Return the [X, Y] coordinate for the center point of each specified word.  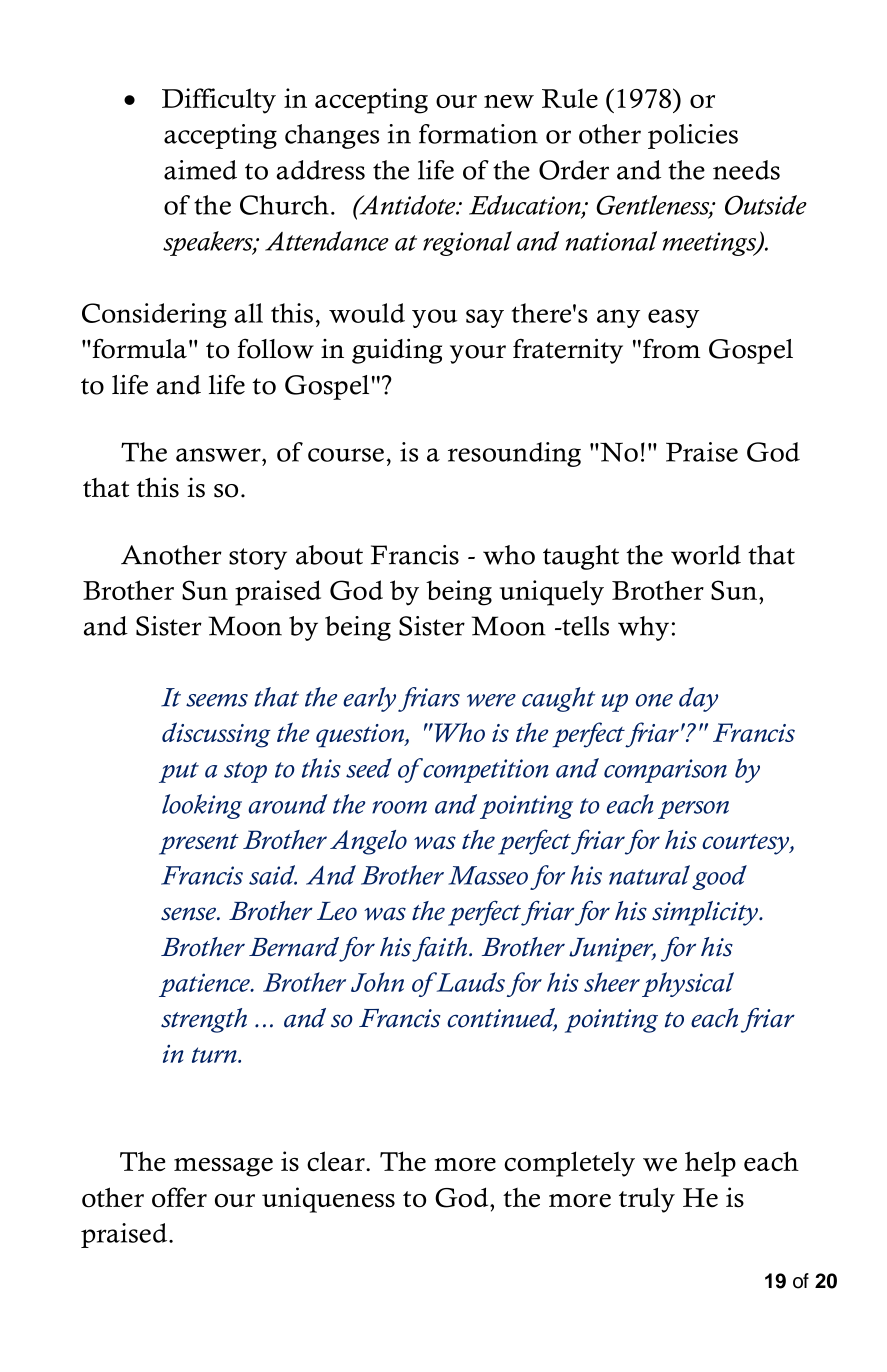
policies [693, 136]
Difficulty [219, 101]
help [710, 1164]
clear [337, 1161]
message [223, 1167]
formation [478, 134]
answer [219, 455]
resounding [514, 454]
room [399, 807]
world [706, 555]
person [693, 810]
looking [202, 806]
